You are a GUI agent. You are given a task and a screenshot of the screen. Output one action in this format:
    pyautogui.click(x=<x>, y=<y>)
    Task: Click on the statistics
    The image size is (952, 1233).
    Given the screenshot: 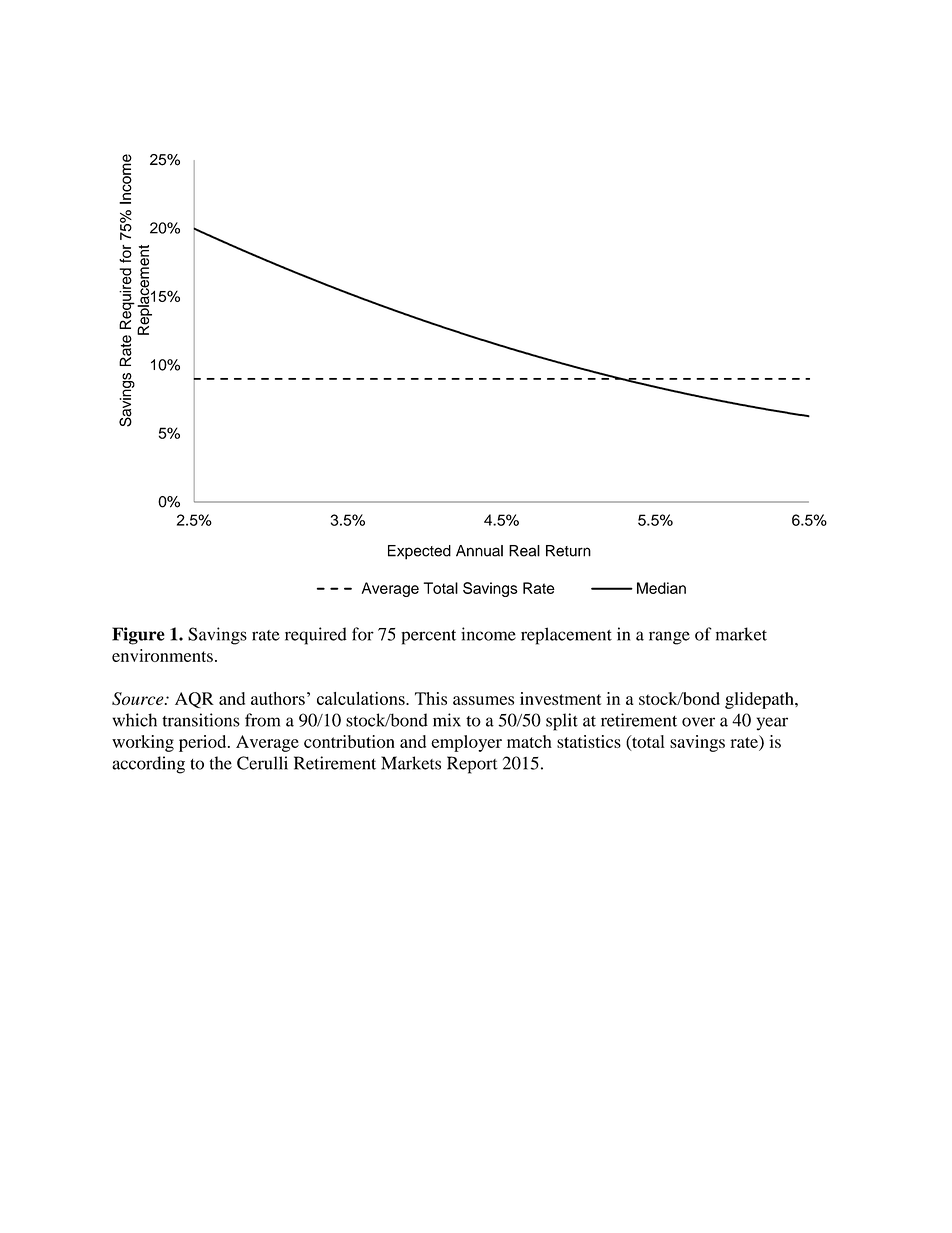 What is the action you would take?
    pyautogui.click(x=589, y=741)
